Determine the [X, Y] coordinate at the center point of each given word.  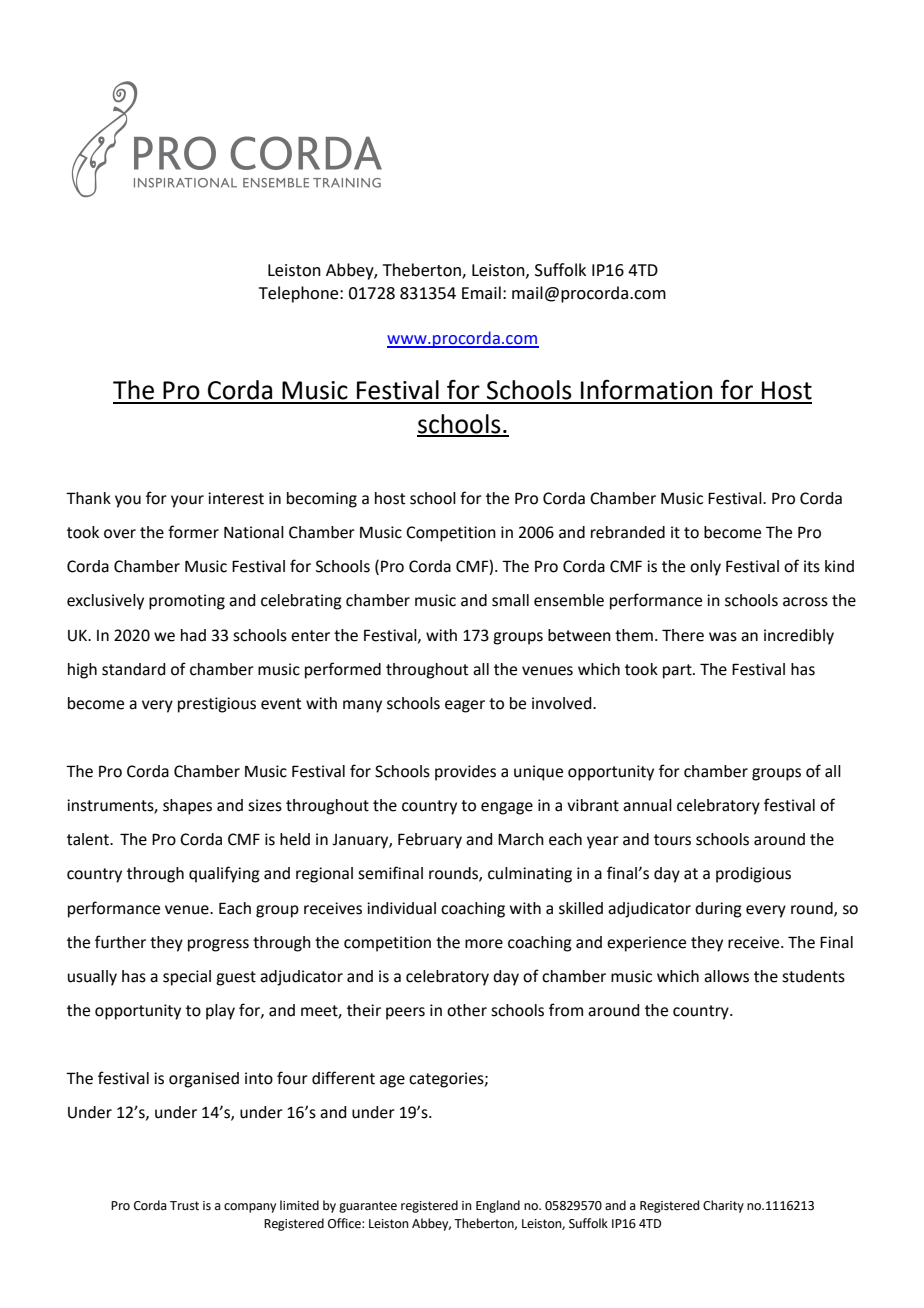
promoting [187, 602]
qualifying [224, 874]
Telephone [300, 294]
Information [646, 389]
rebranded [628, 532]
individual [401, 908]
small [510, 600]
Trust [184, 1206]
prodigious [753, 875]
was [723, 637]
